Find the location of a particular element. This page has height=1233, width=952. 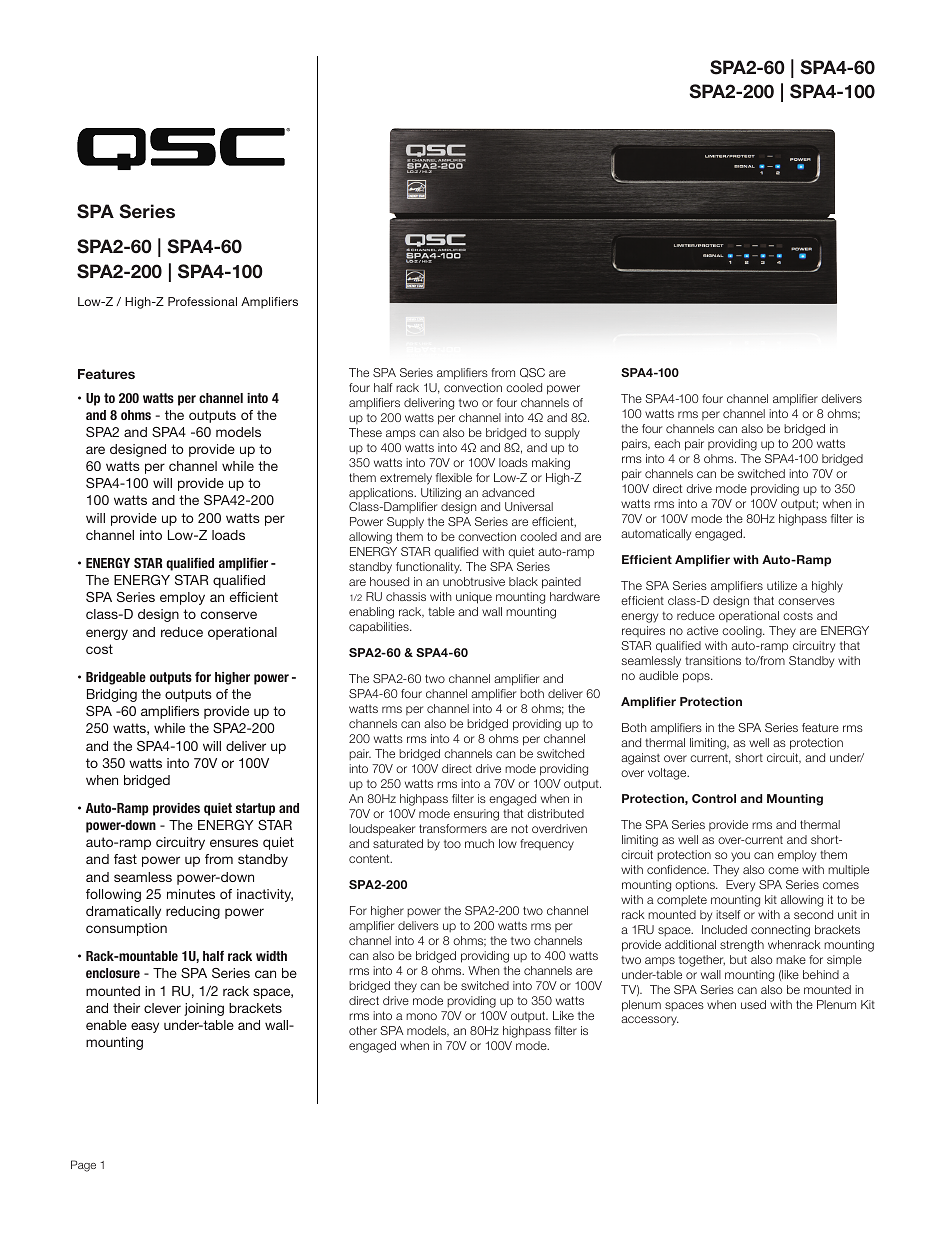

Professional is located at coordinates (202, 301).
